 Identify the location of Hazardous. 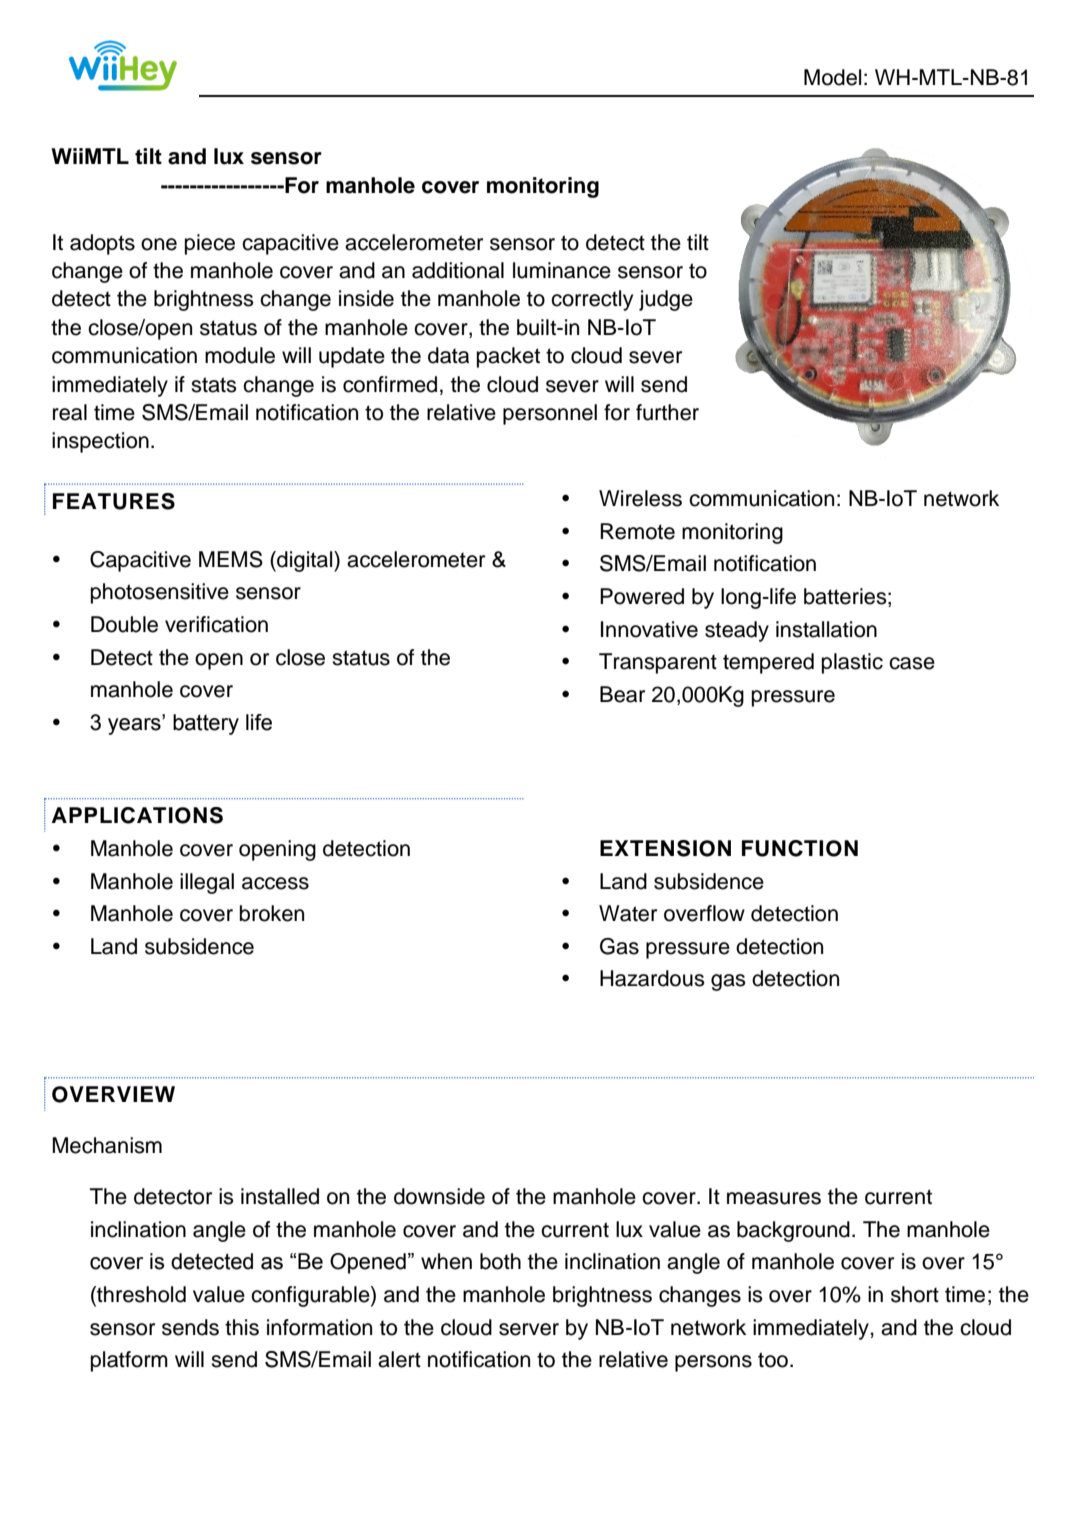
(652, 978).
